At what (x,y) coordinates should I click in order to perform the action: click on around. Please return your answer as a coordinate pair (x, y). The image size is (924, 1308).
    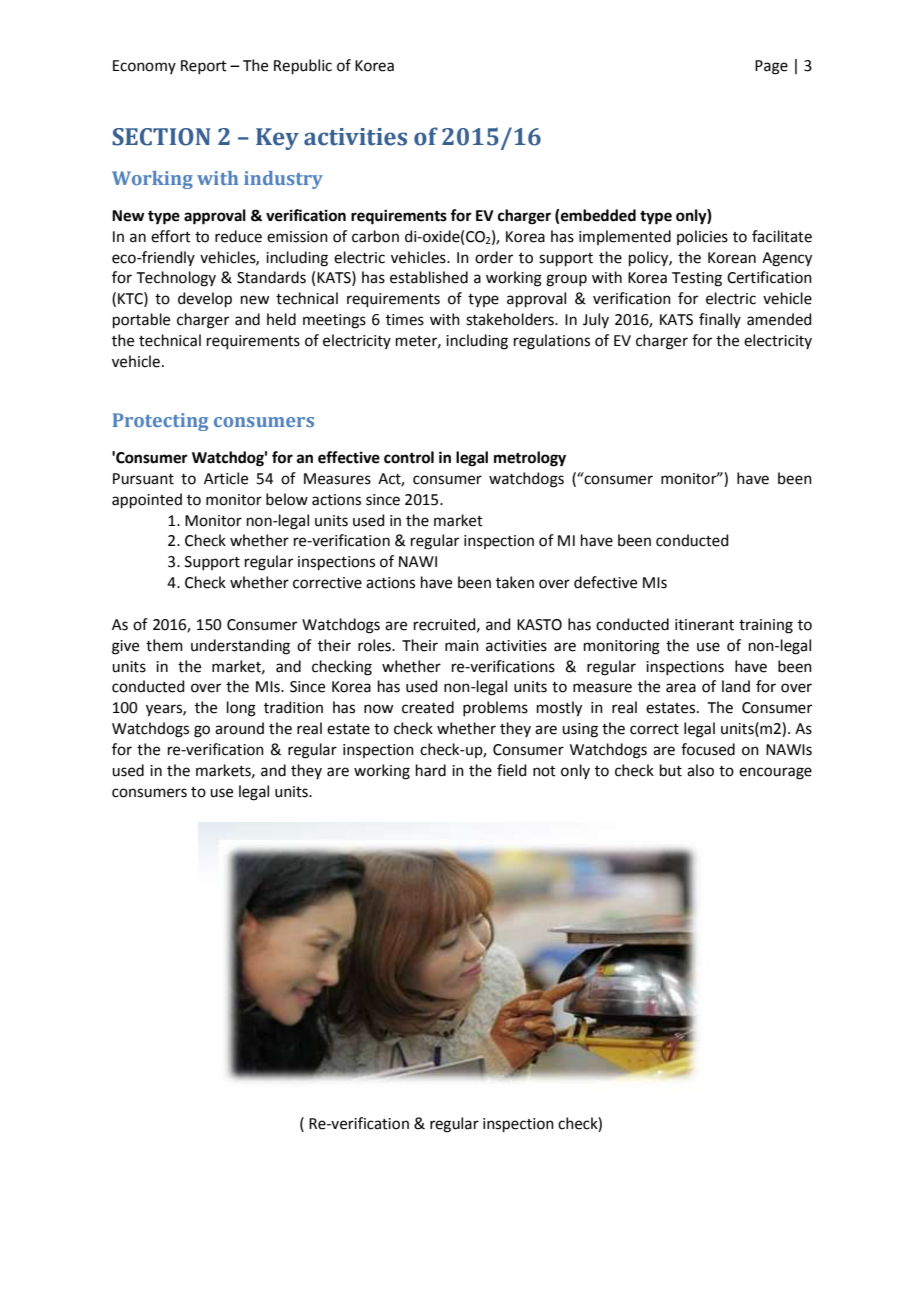
    Looking at the image, I should click on (239, 728).
